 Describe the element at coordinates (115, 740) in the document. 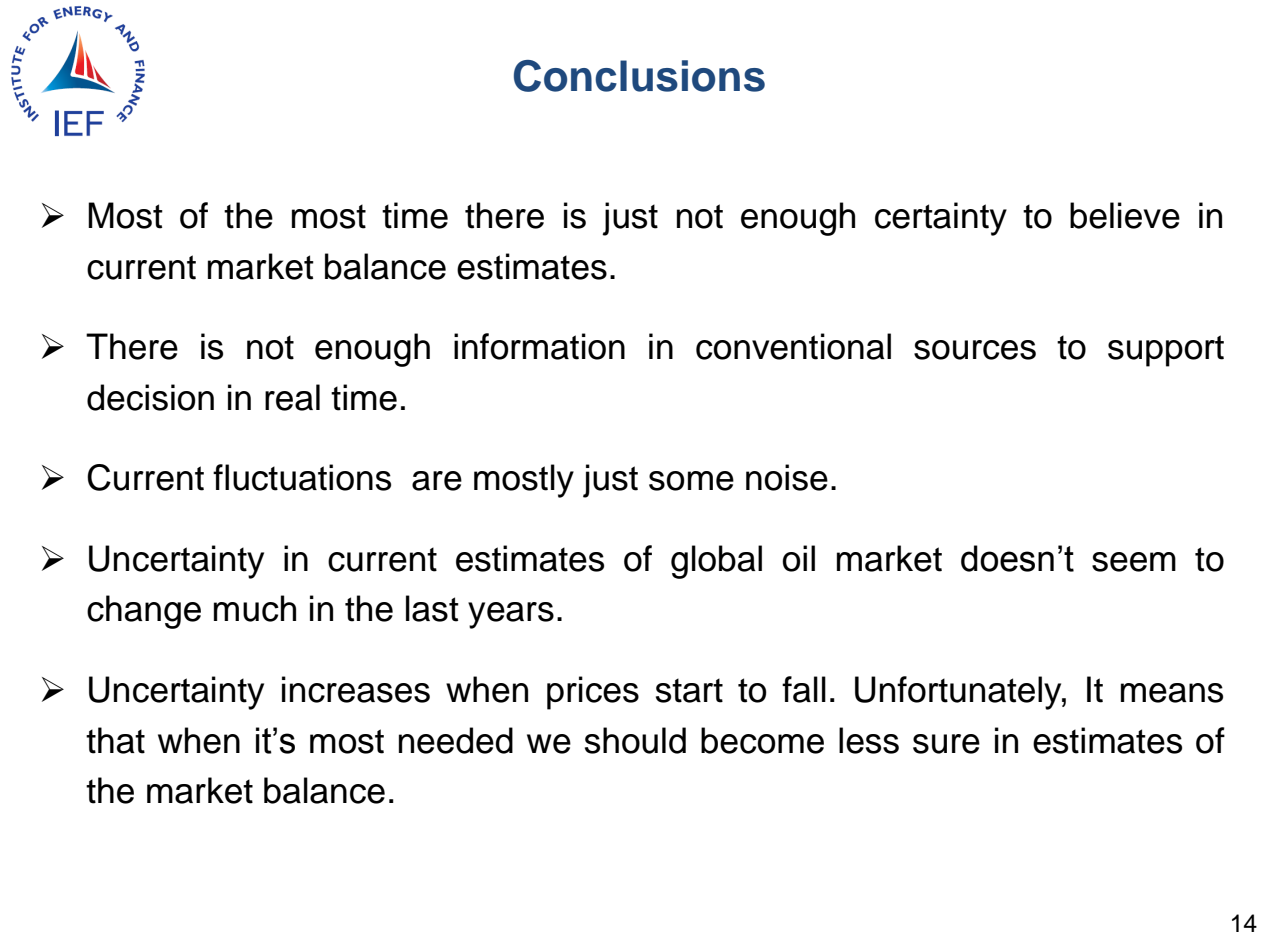

I see `that` at that location.
